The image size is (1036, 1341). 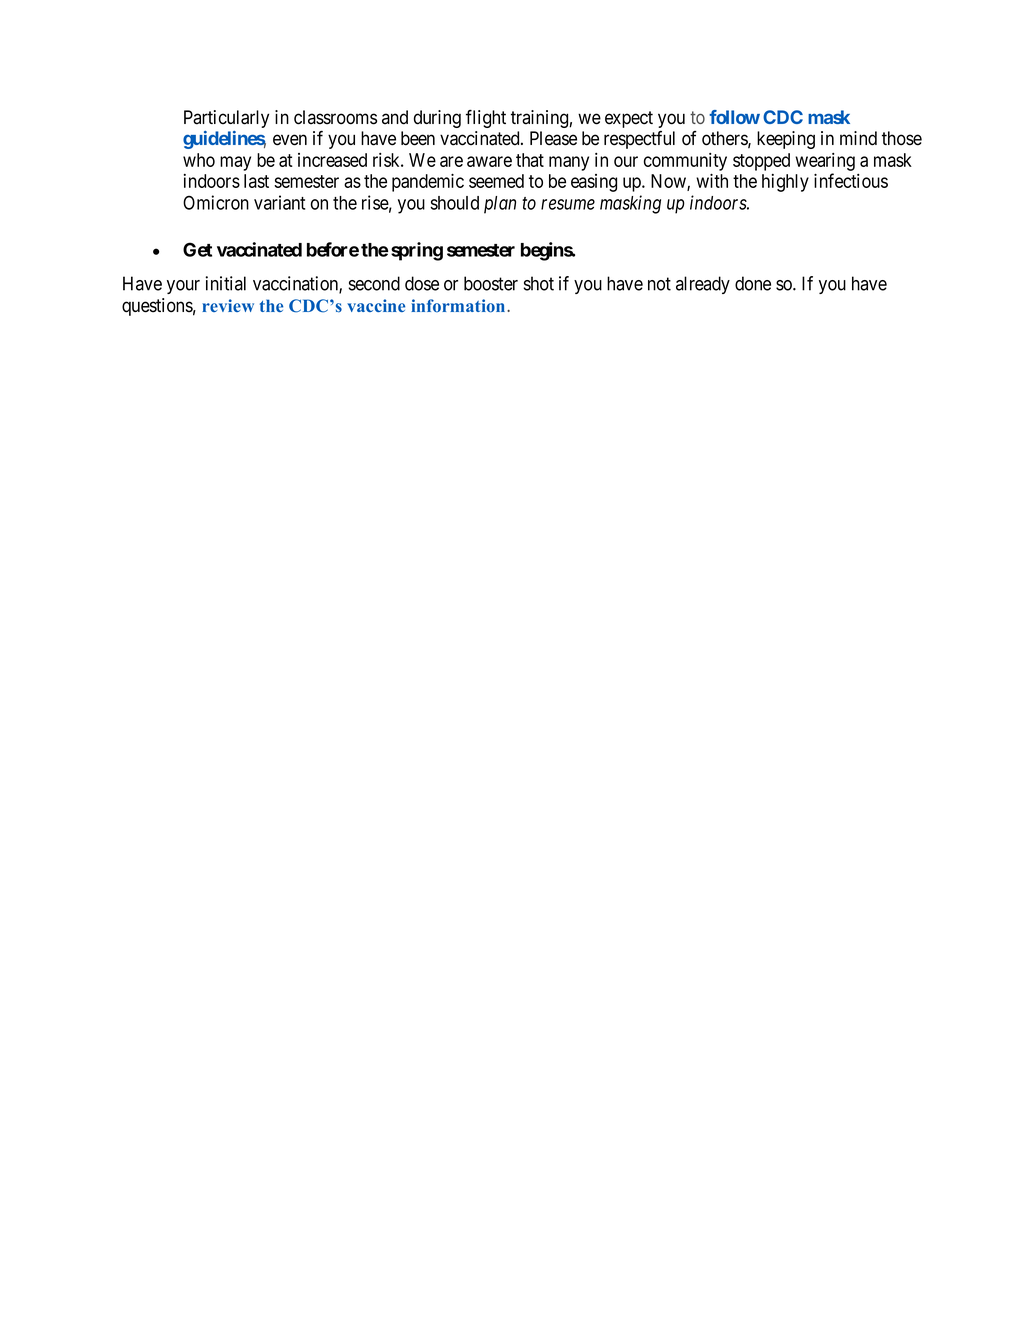 What do you see at coordinates (569, 163) in the page?
I see `many` at bounding box center [569, 163].
